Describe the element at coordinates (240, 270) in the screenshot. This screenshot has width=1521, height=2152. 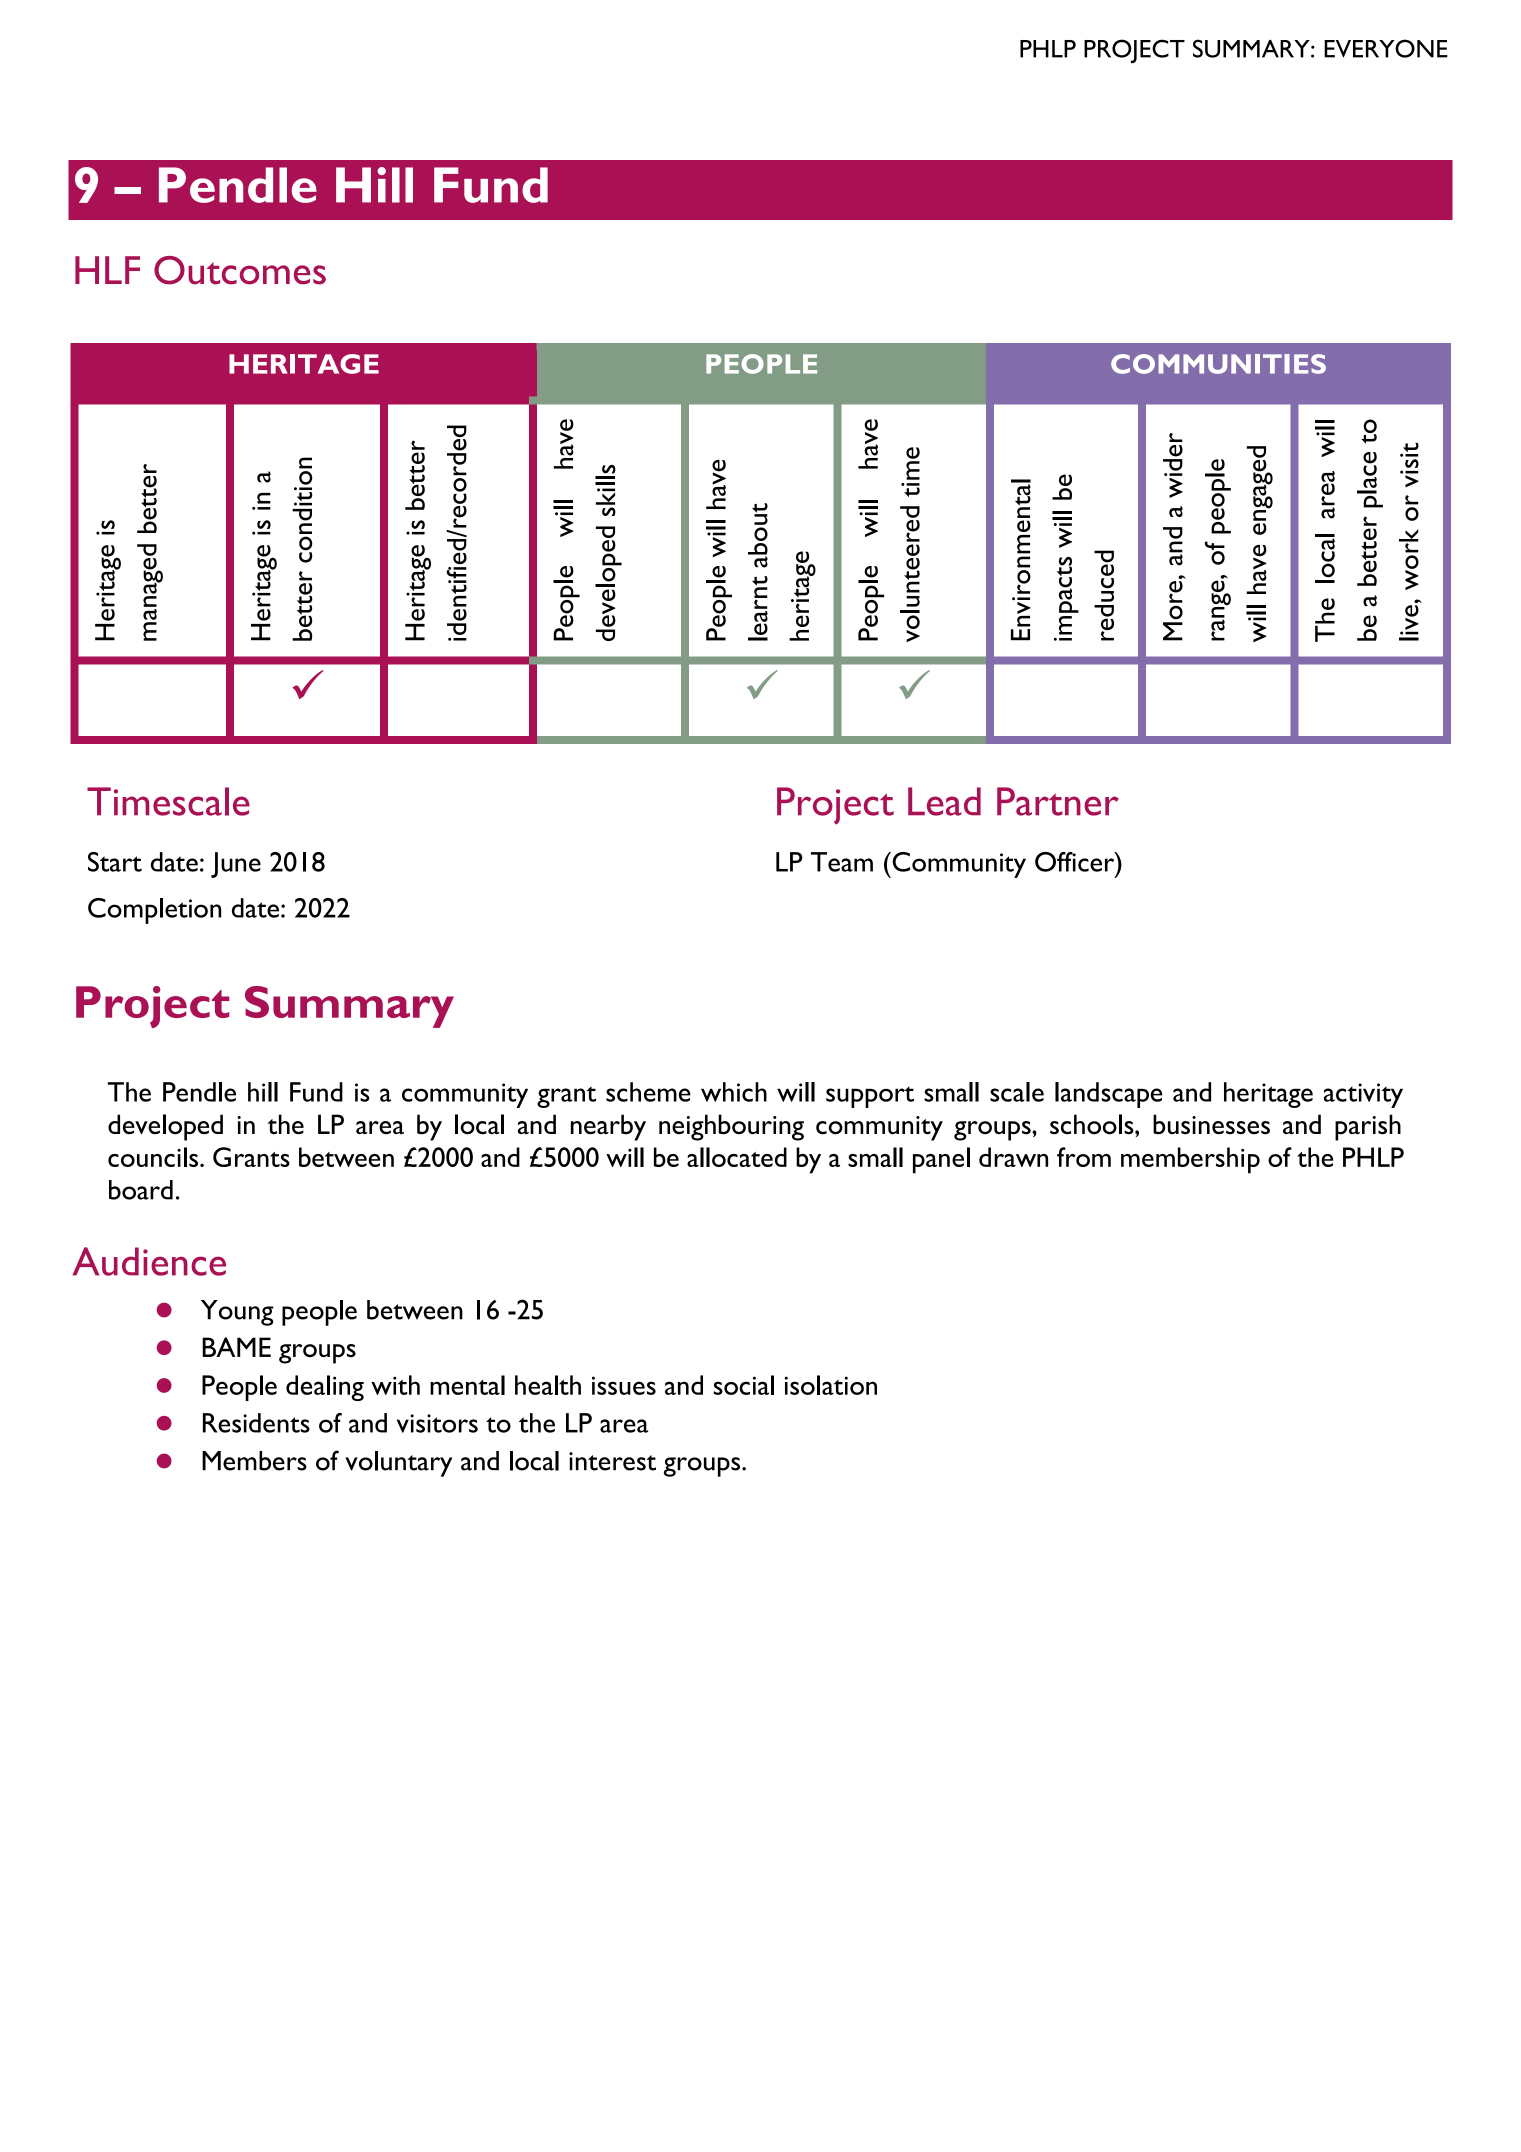
I see `Outcomes` at that location.
